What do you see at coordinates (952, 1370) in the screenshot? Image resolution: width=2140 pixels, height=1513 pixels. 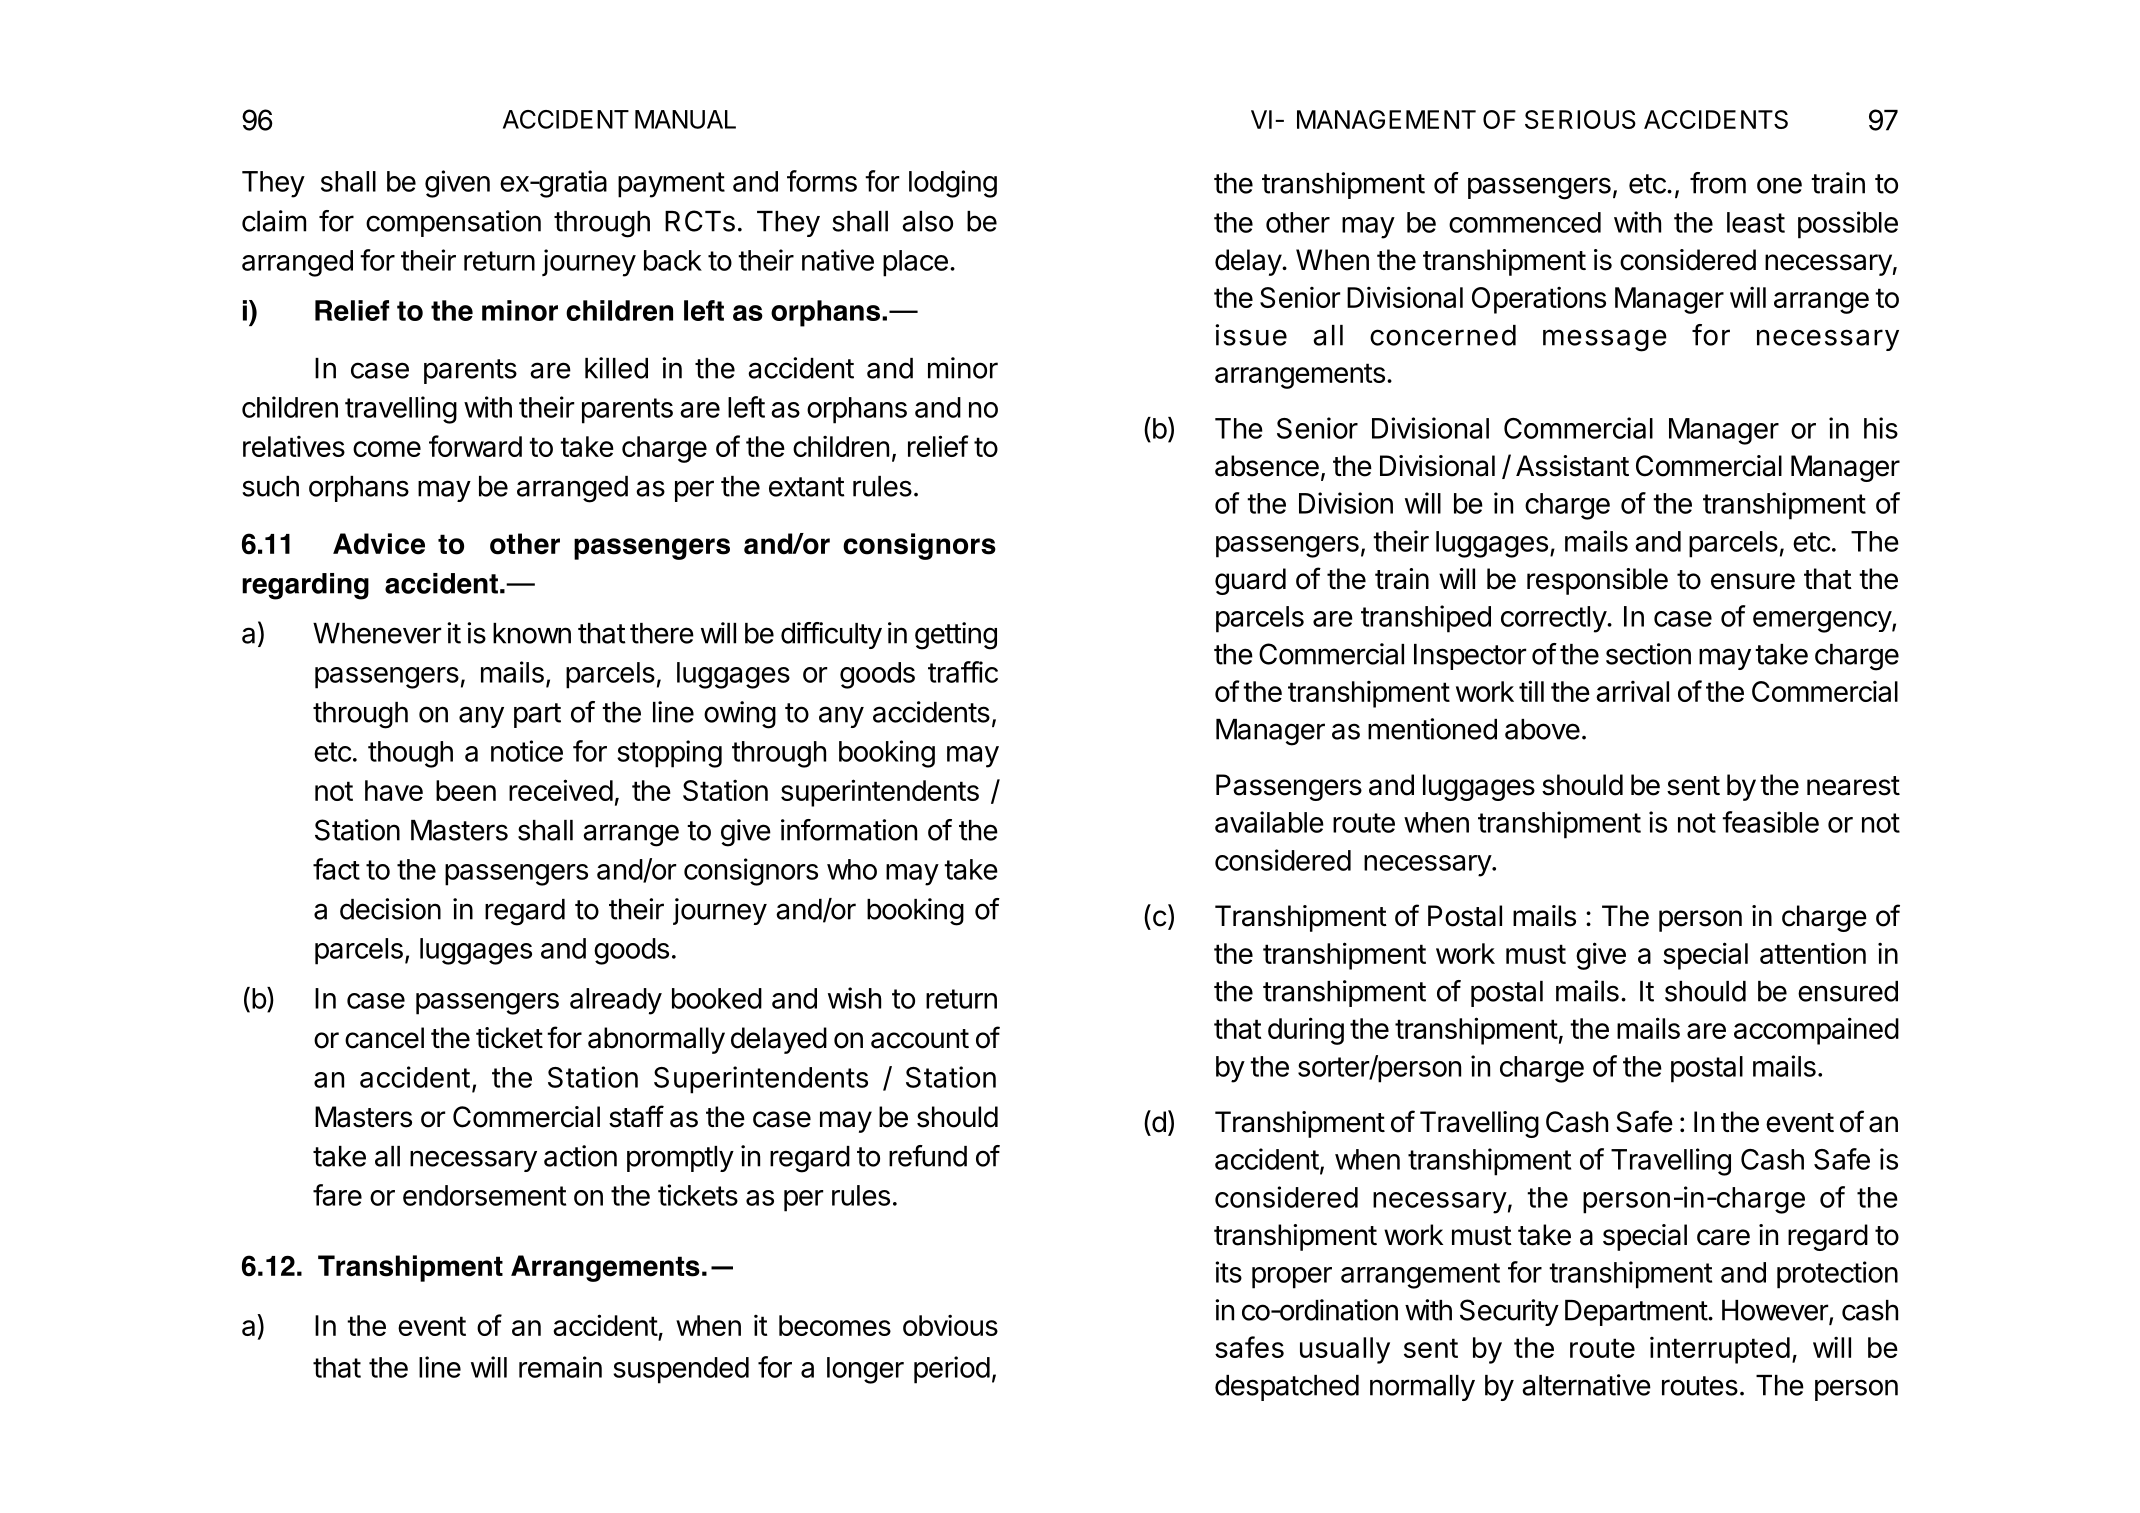 I see `period` at bounding box center [952, 1370].
